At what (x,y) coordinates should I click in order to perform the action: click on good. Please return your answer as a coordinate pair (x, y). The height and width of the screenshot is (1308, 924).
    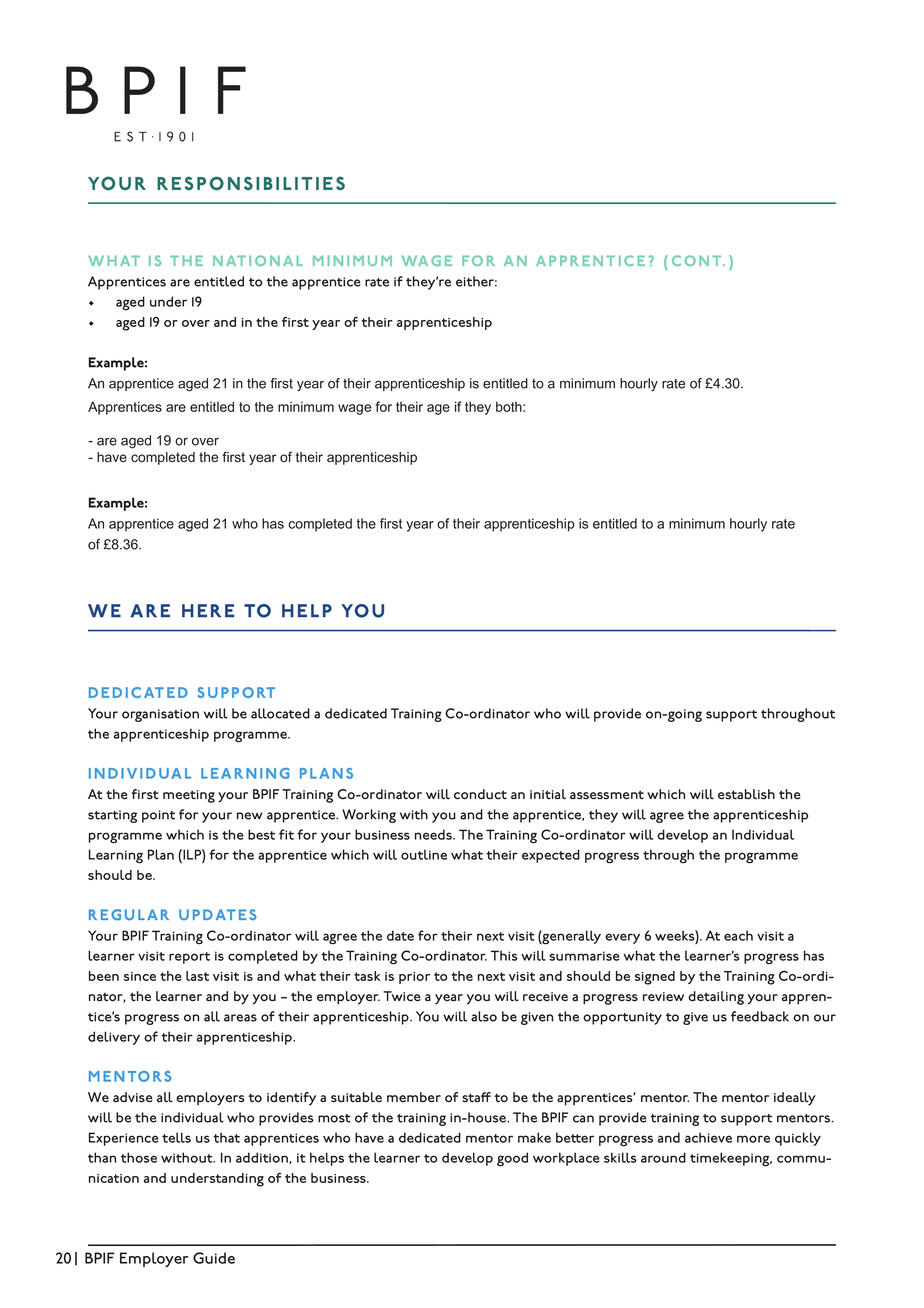
    Looking at the image, I should click on (512, 1159).
